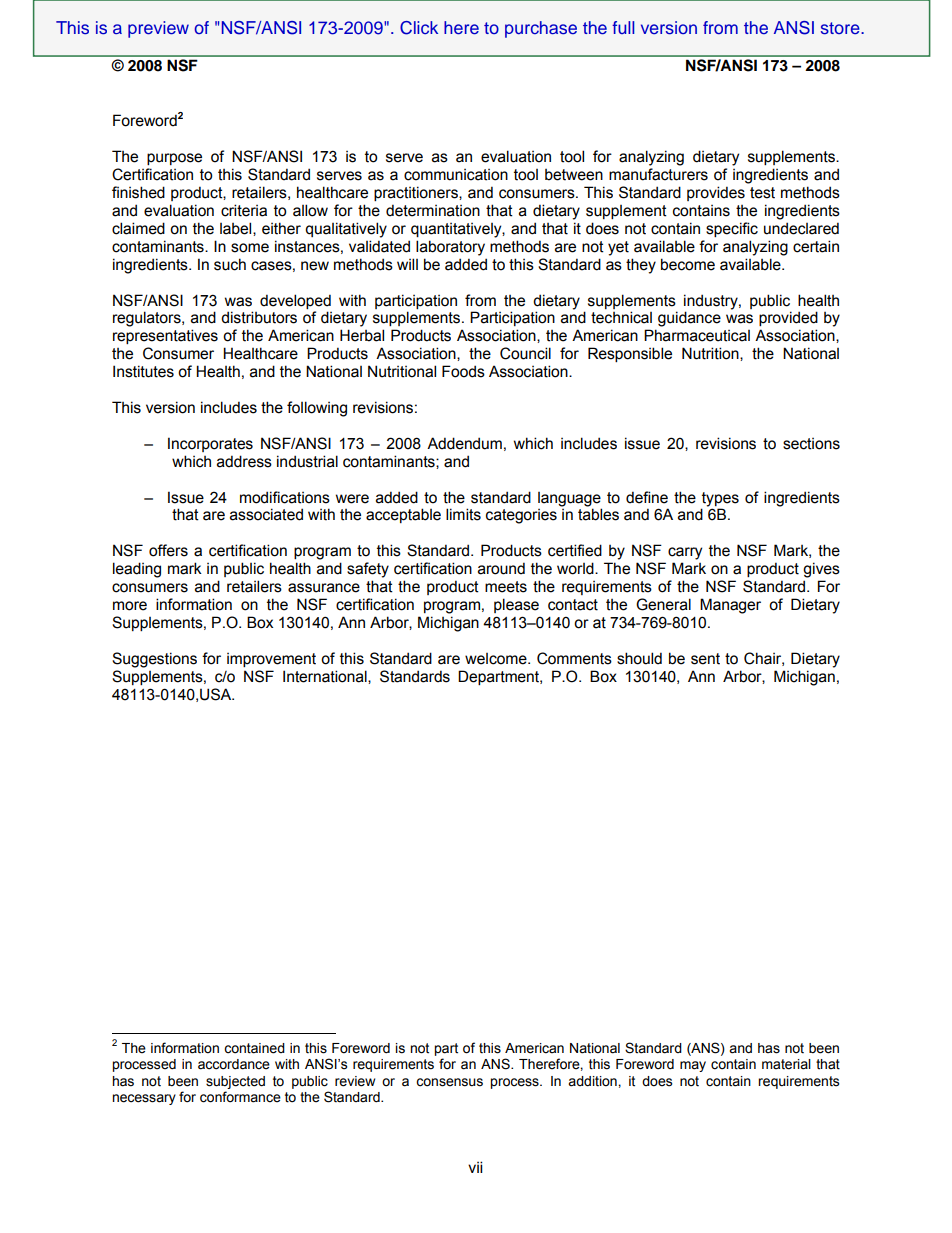 Image resolution: width=952 pixels, height=1233 pixels. I want to click on consensus, so click(449, 1082).
